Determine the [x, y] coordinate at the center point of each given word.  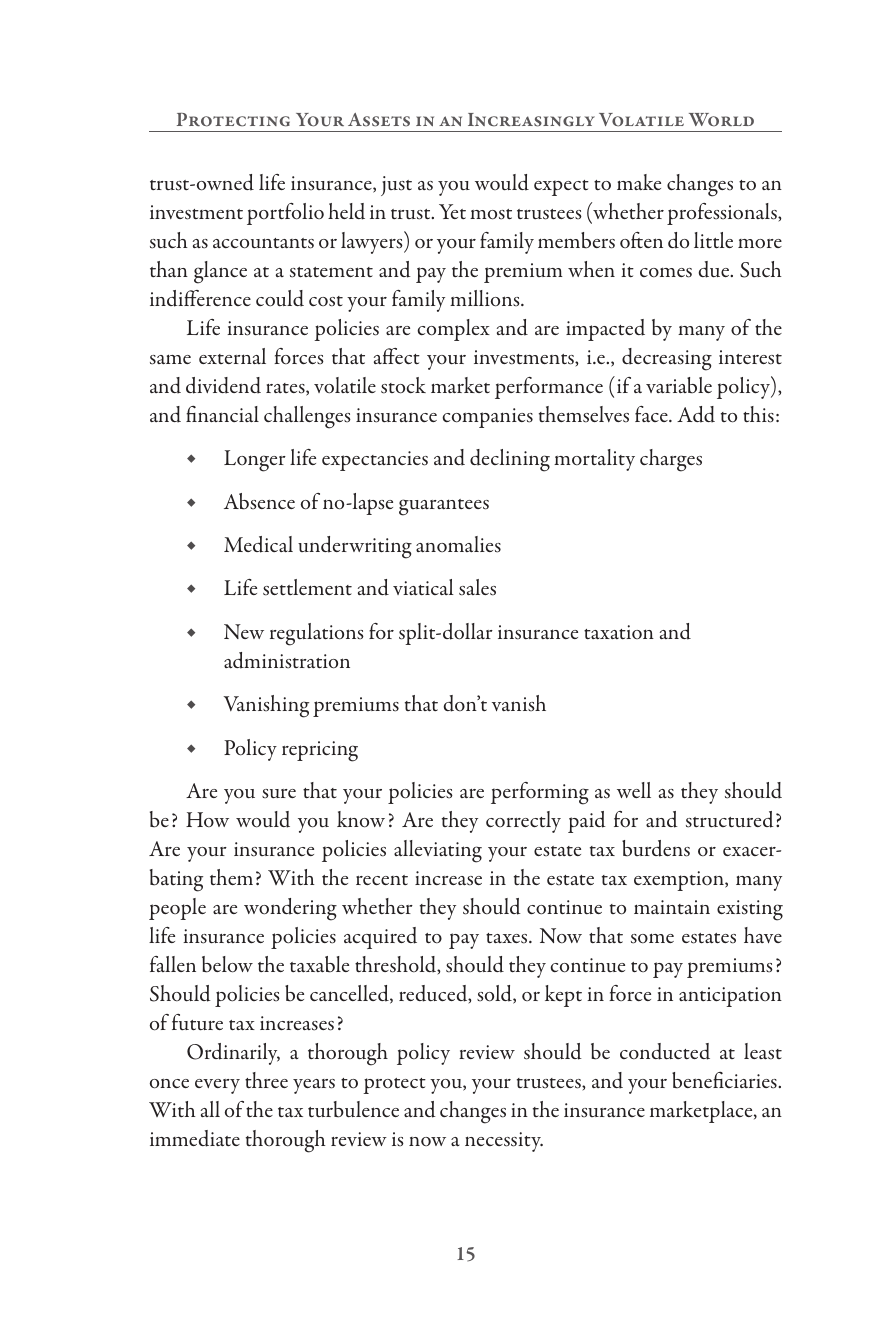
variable [679, 385]
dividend [223, 385]
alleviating [438, 851]
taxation [619, 632]
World [721, 120]
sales [477, 587]
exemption [680, 881]
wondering [290, 909]
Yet [452, 211]
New [244, 631]
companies [487, 418]
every [217, 1086]
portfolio [285, 214]
